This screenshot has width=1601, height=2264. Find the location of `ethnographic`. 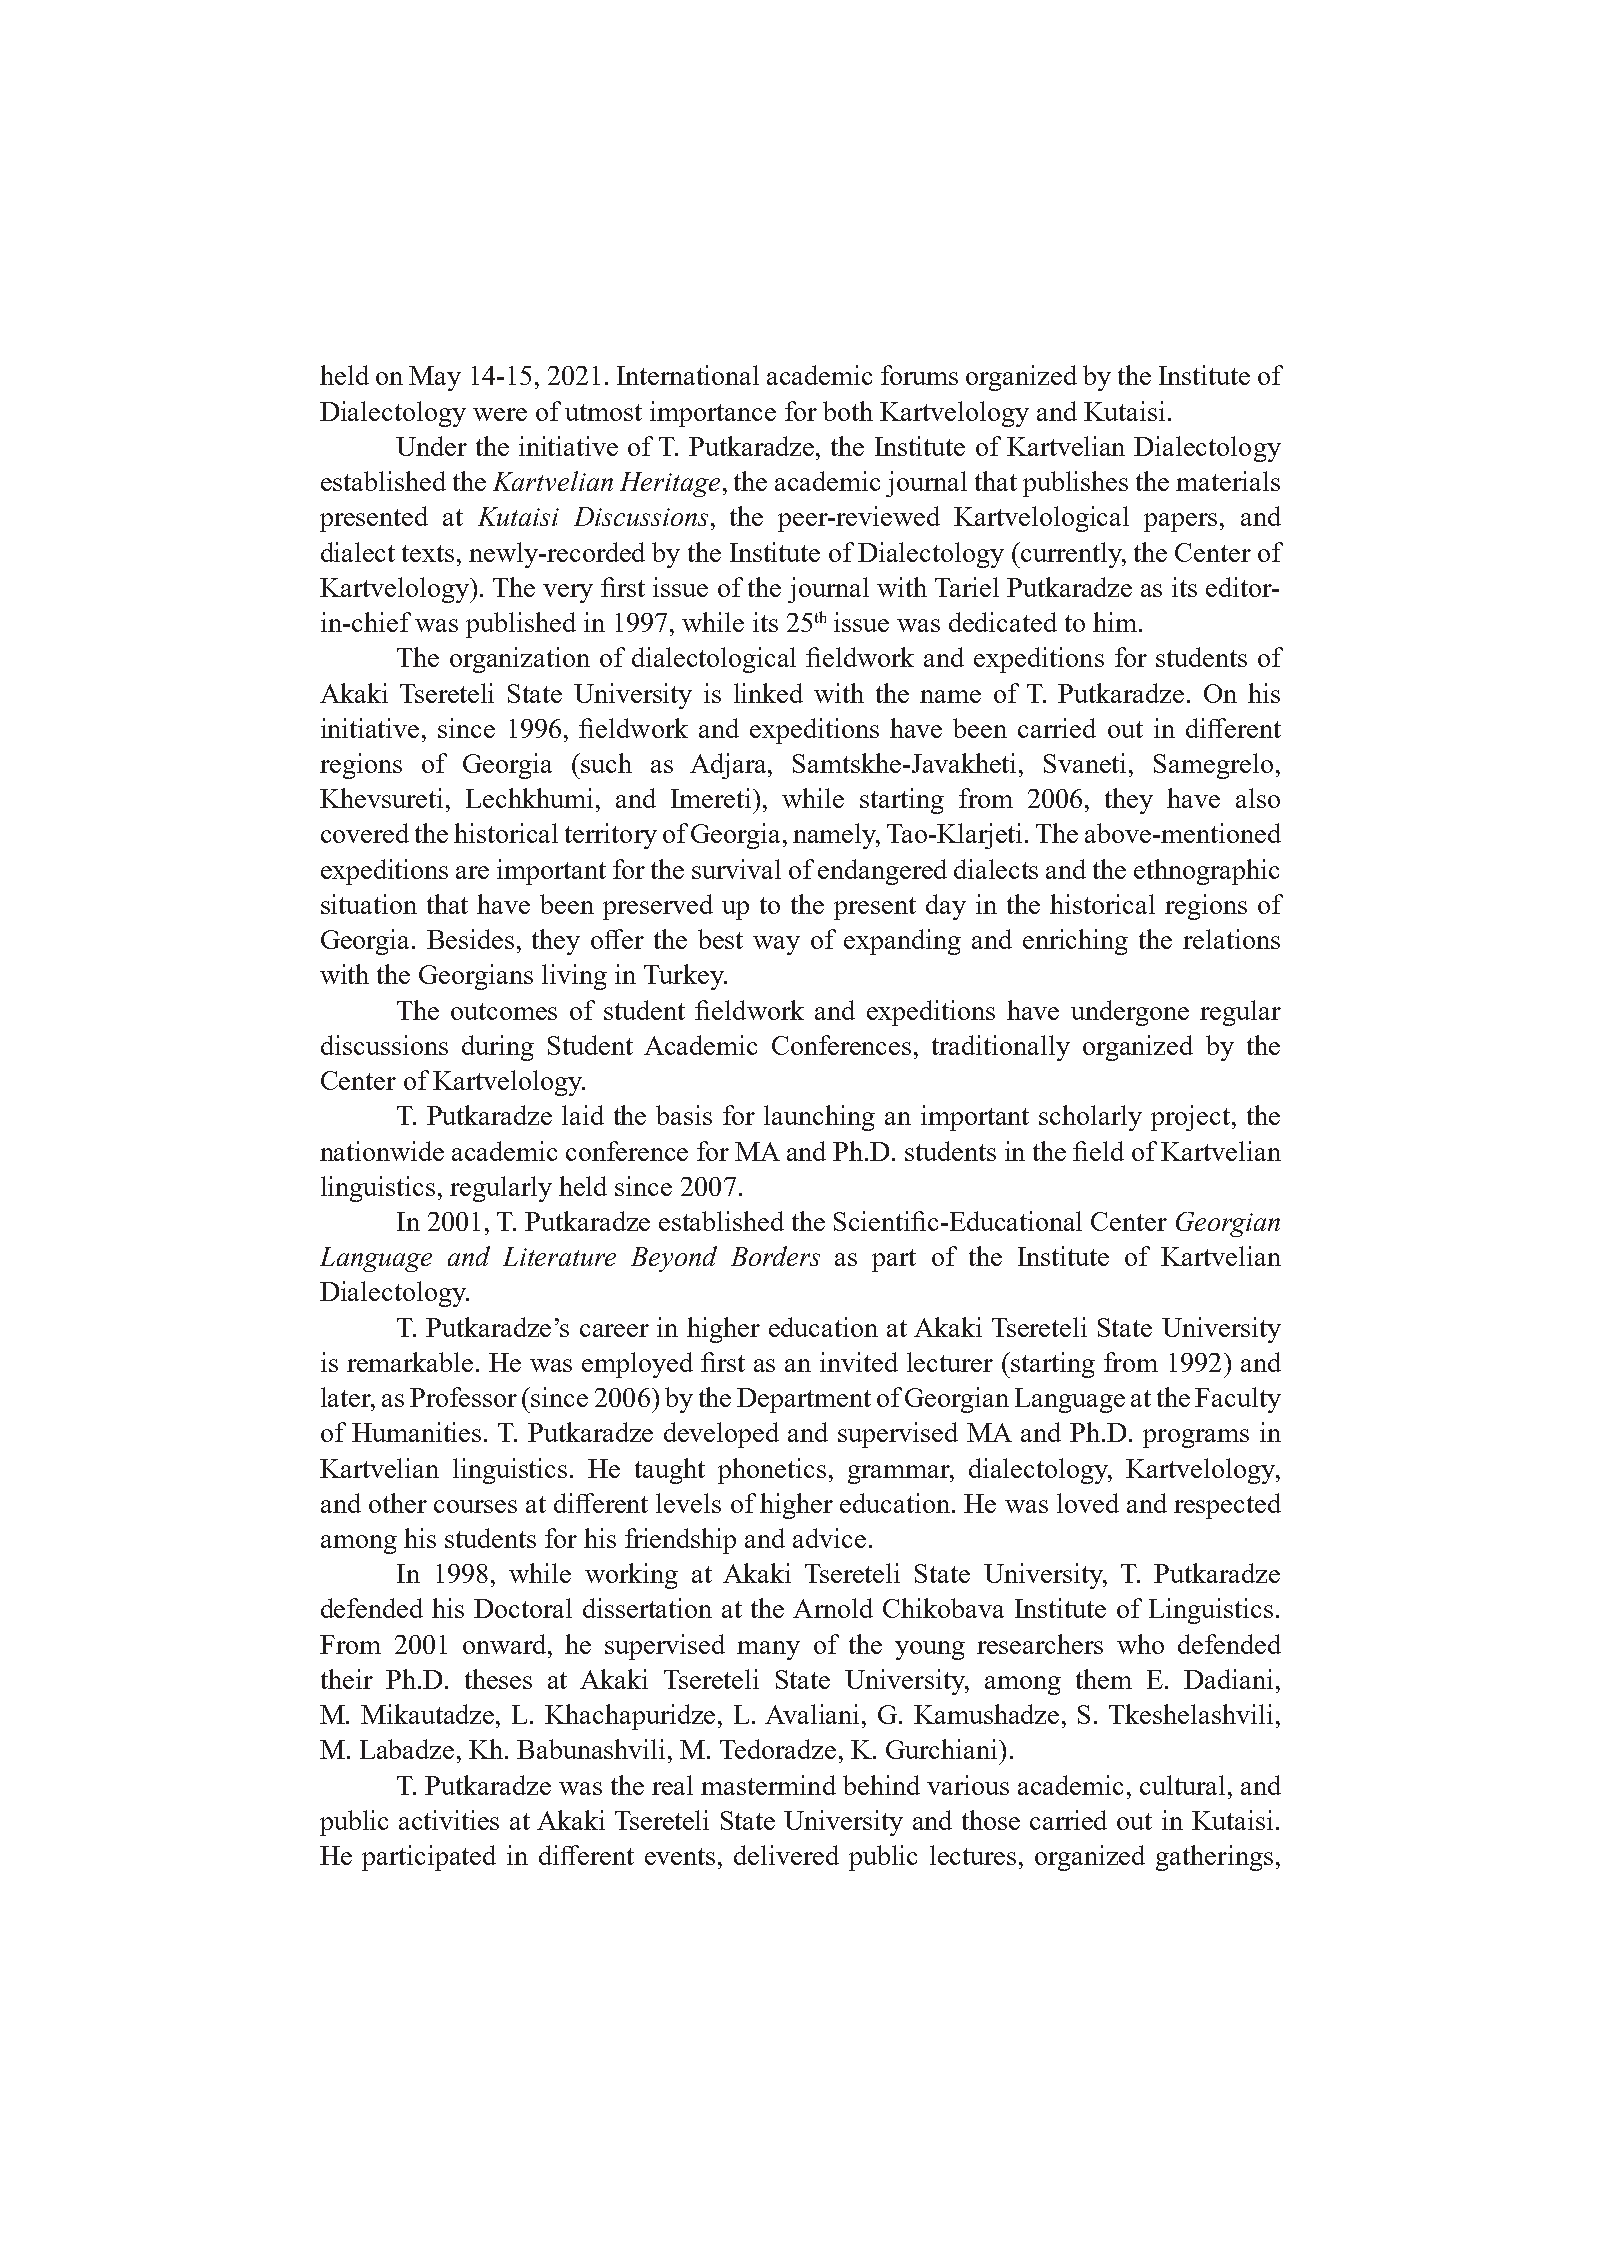

ethnographic is located at coordinates (1206, 872).
